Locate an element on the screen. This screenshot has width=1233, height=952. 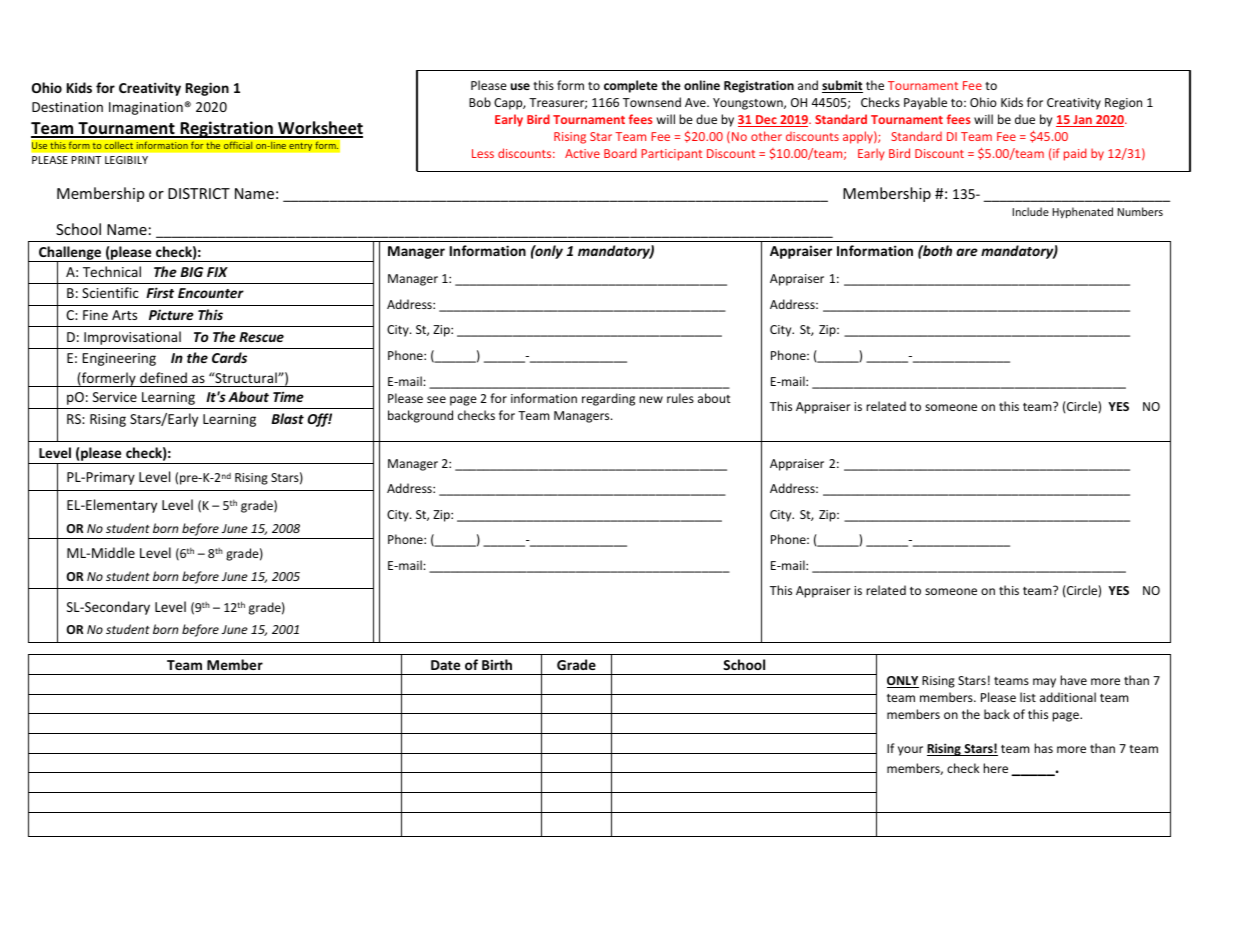
regarding is located at coordinates (608, 399).
